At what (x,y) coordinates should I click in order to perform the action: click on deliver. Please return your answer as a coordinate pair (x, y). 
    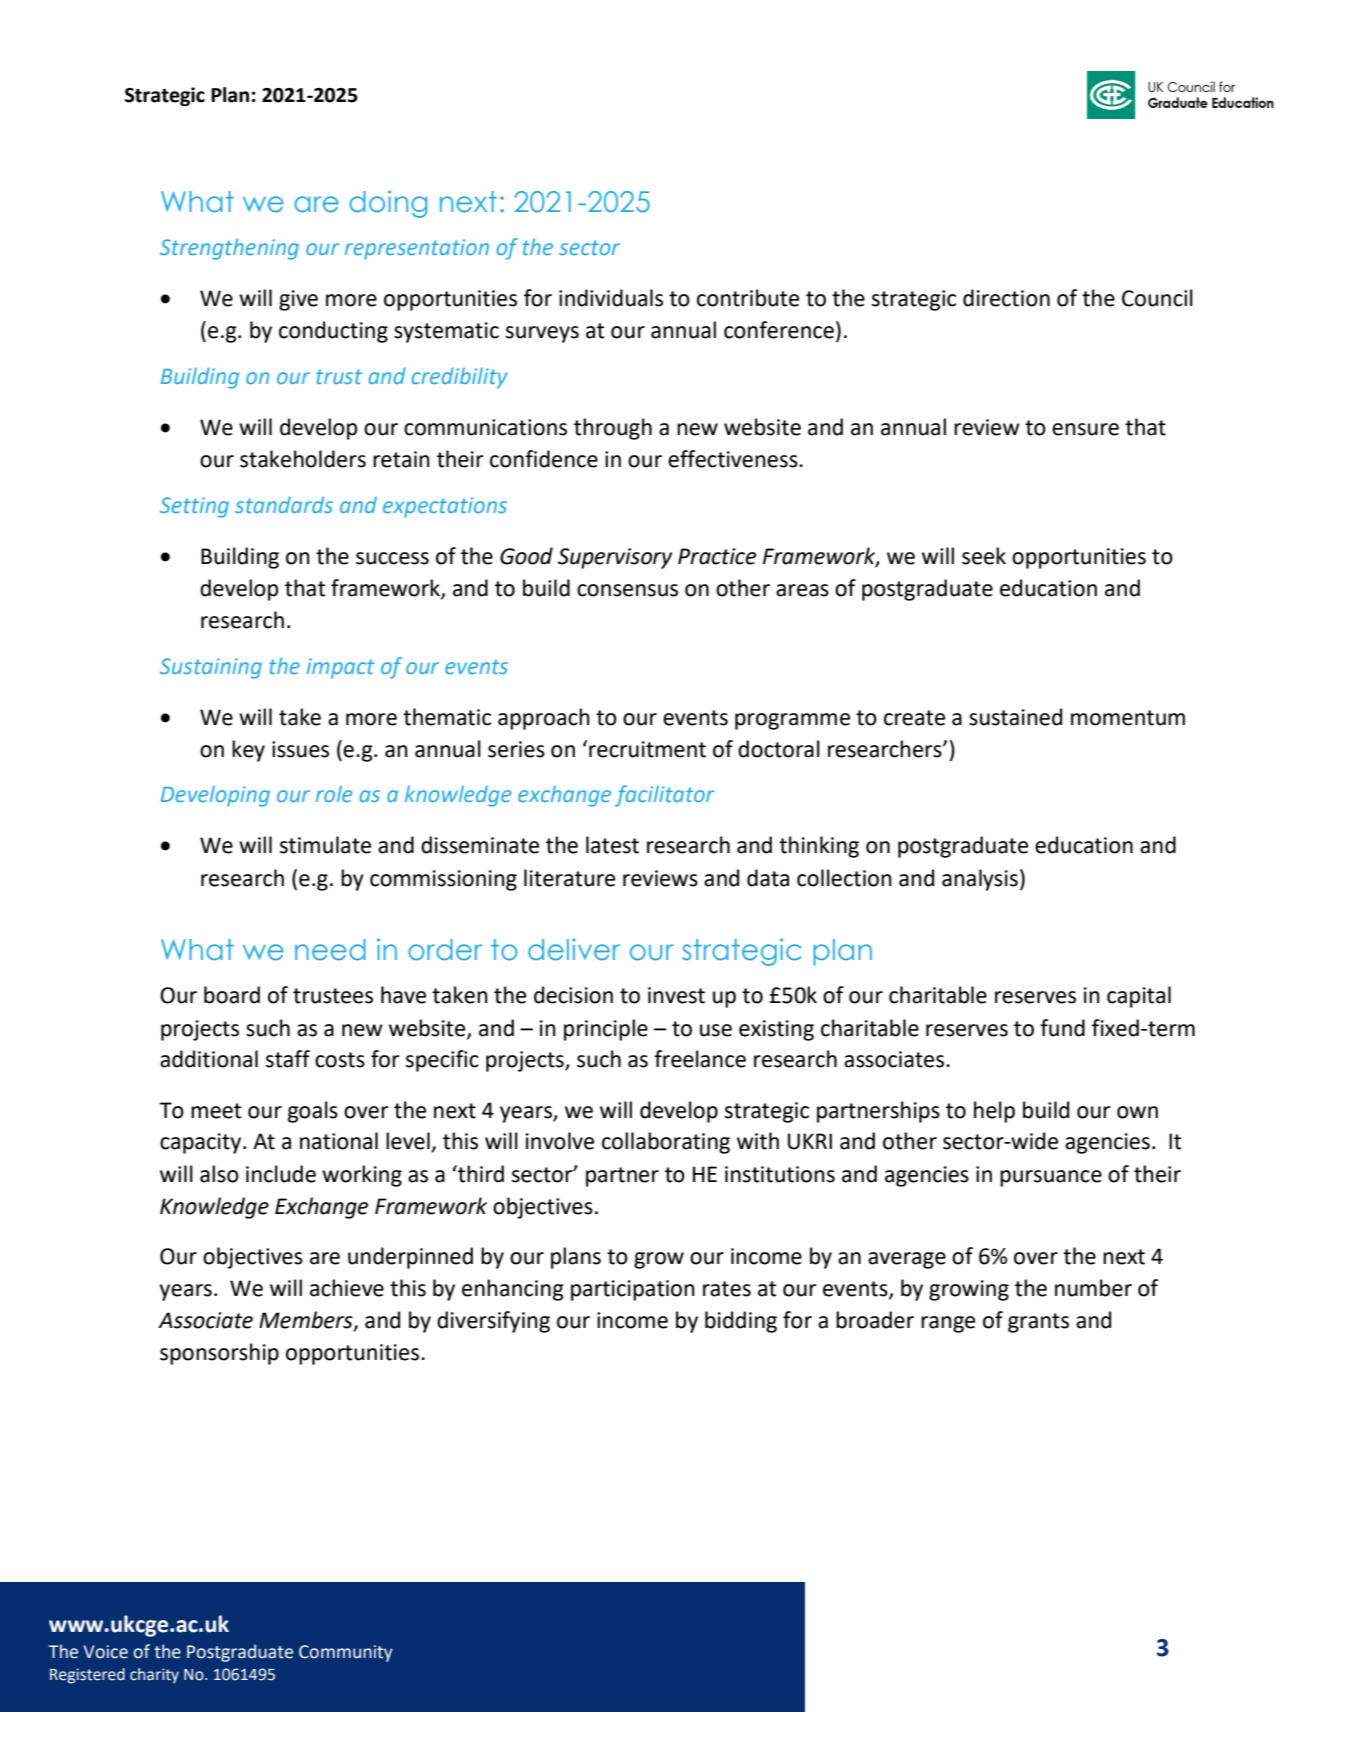
    Looking at the image, I should click on (574, 949).
